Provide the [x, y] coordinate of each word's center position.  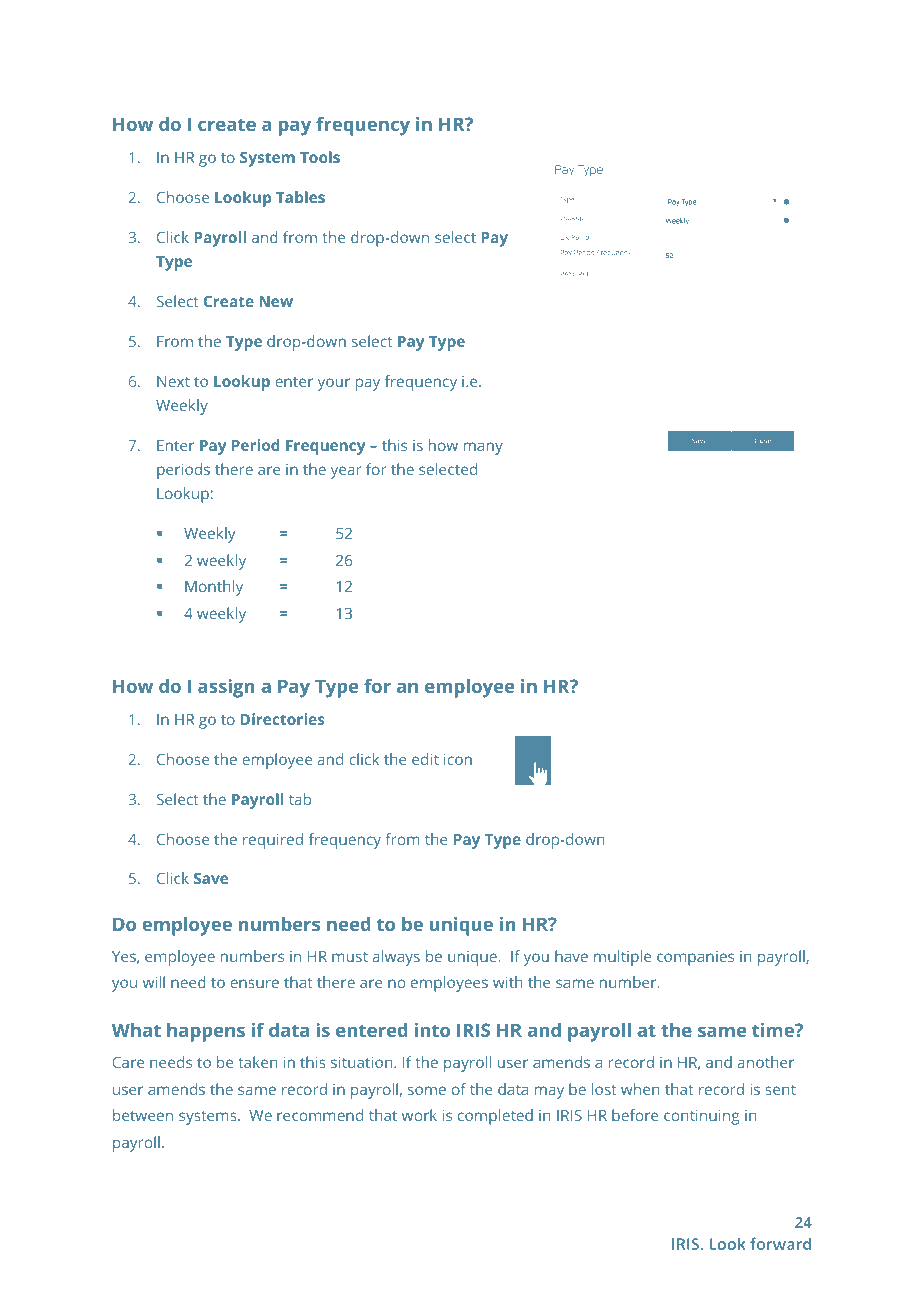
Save [211, 878]
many [483, 448]
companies [695, 958]
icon [458, 759]
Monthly [214, 588]
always [396, 958]
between [143, 1115]
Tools [320, 157]
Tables [300, 197]
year [346, 472]
